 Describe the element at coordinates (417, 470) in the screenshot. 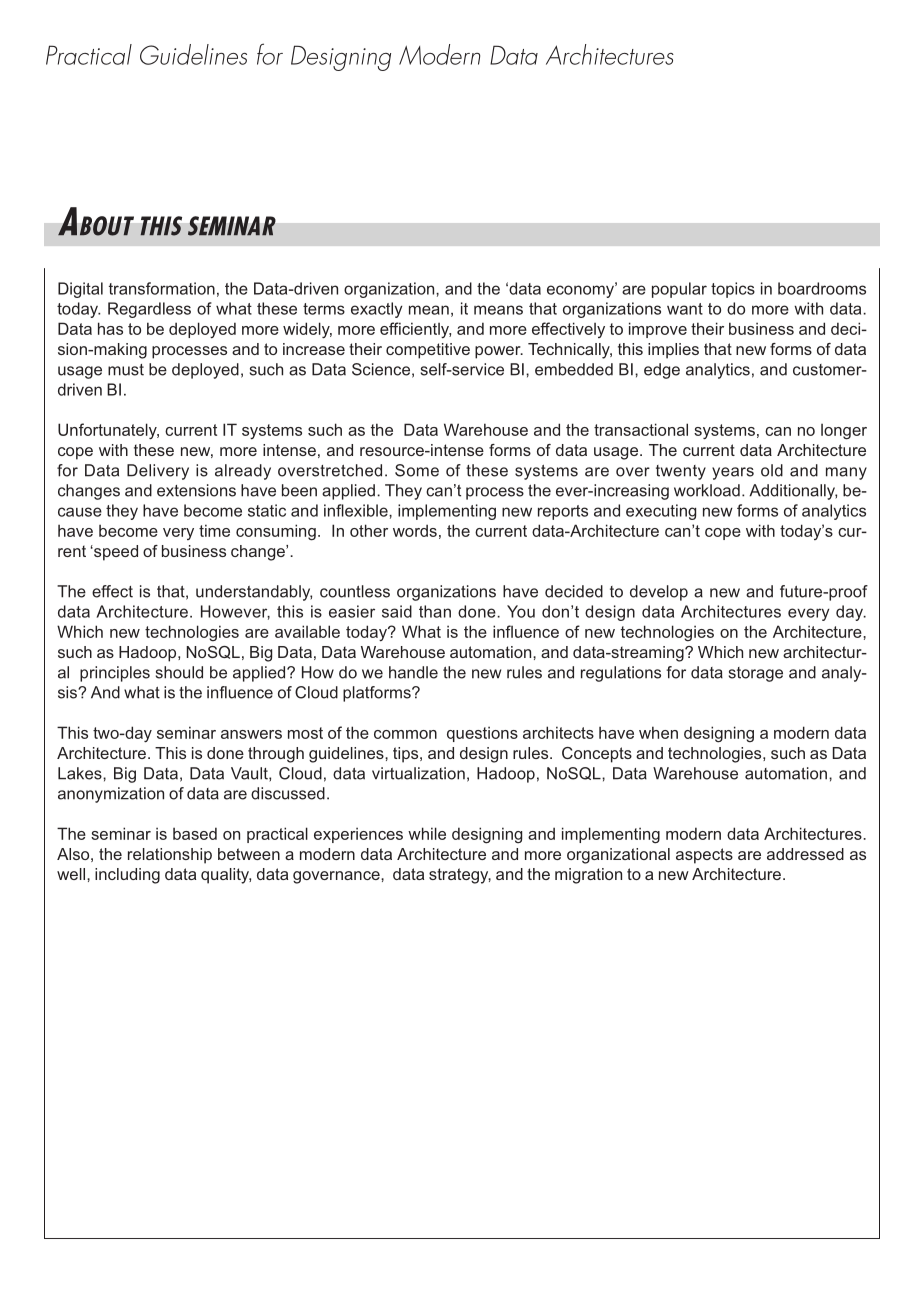

I see `Some` at that location.
